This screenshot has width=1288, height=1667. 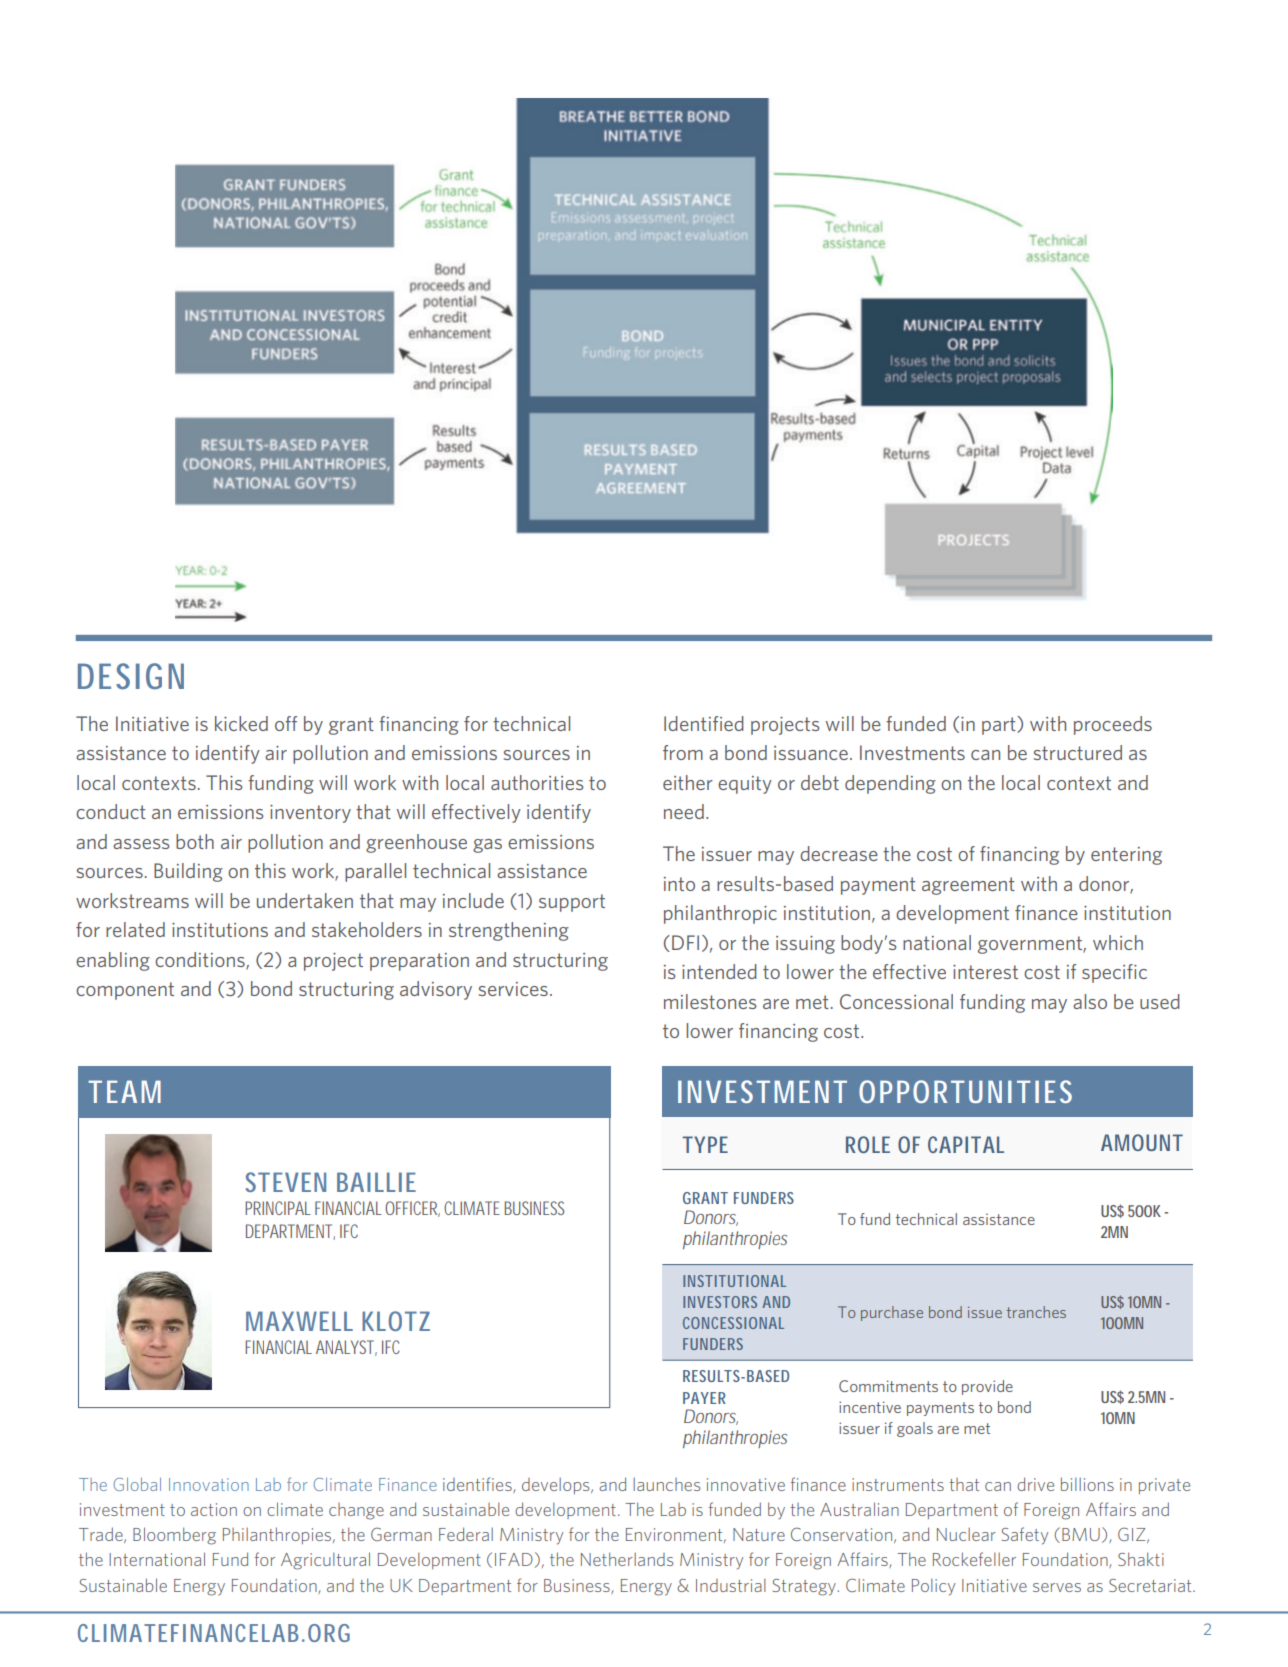 What do you see at coordinates (683, 752) in the screenshot?
I see `from` at bounding box center [683, 752].
